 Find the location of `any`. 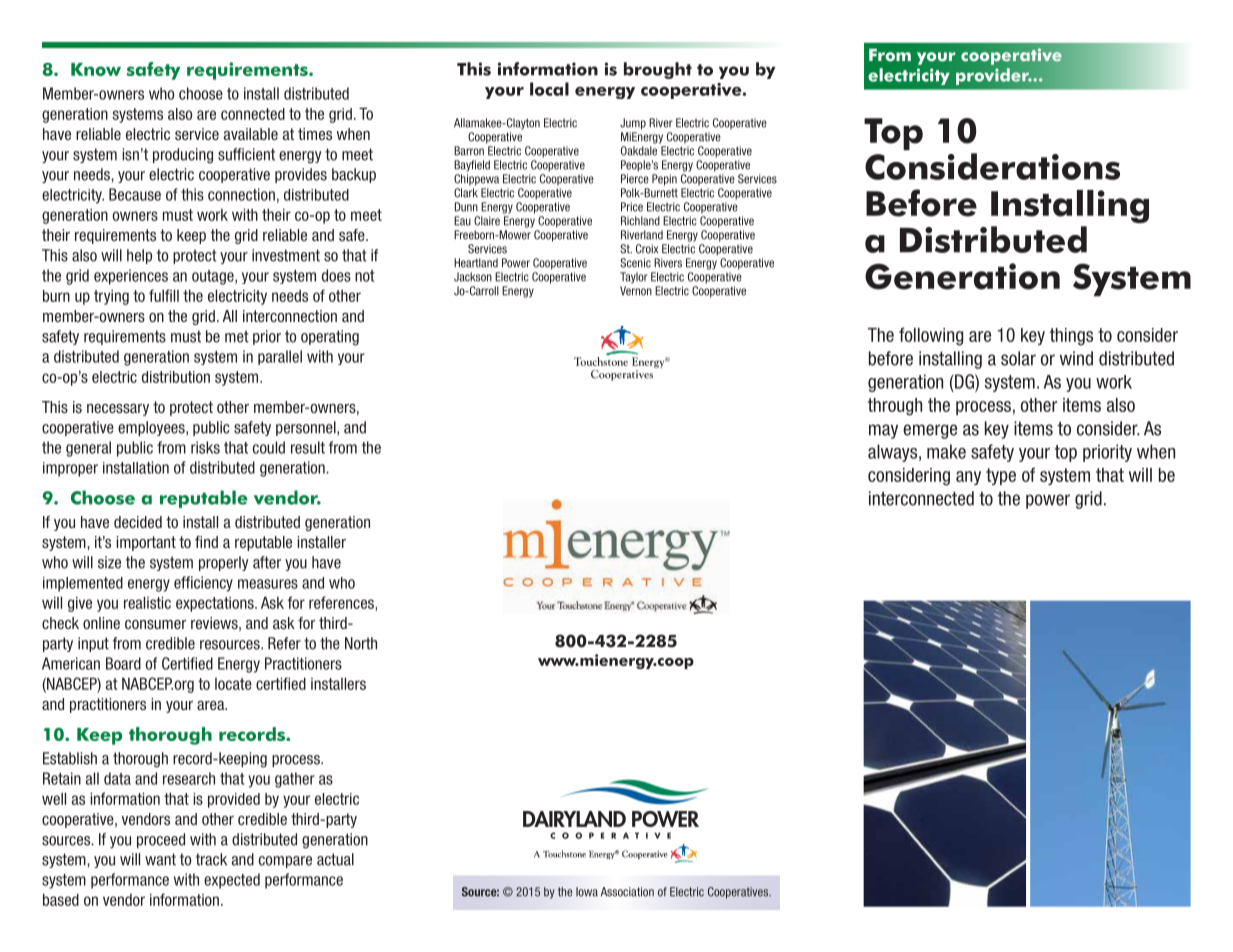

any is located at coordinates (968, 478).
